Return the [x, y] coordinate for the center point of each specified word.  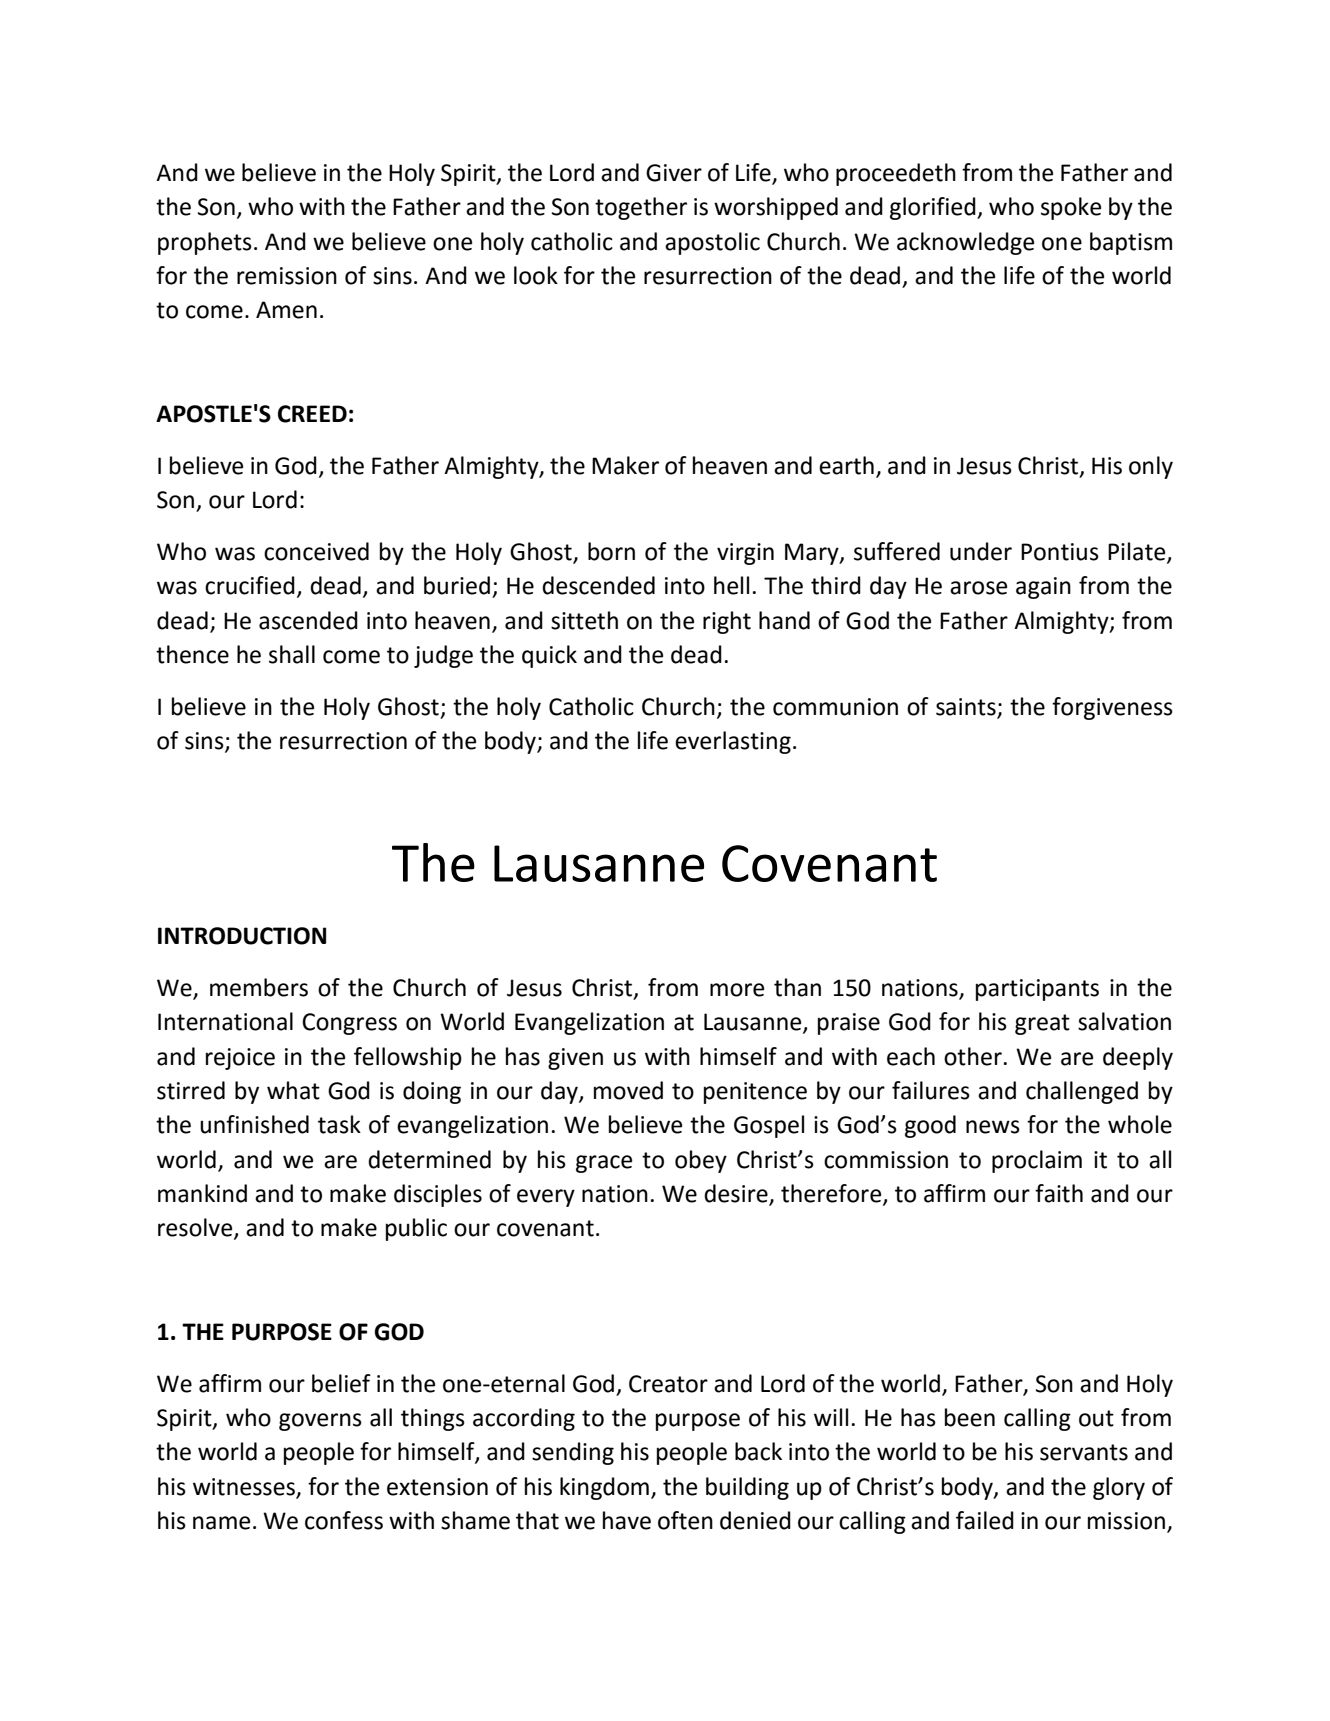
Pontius [1060, 552]
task [339, 1124]
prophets [205, 243]
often [685, 1520]
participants [1037, 990]
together [641, 208]
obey [701, 1161]
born [611, 551]
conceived [316, 551]
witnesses [244, 1487]
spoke [1071, 208]
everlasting [733, 742]
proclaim [1037, 1161]
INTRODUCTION [242, 936]
